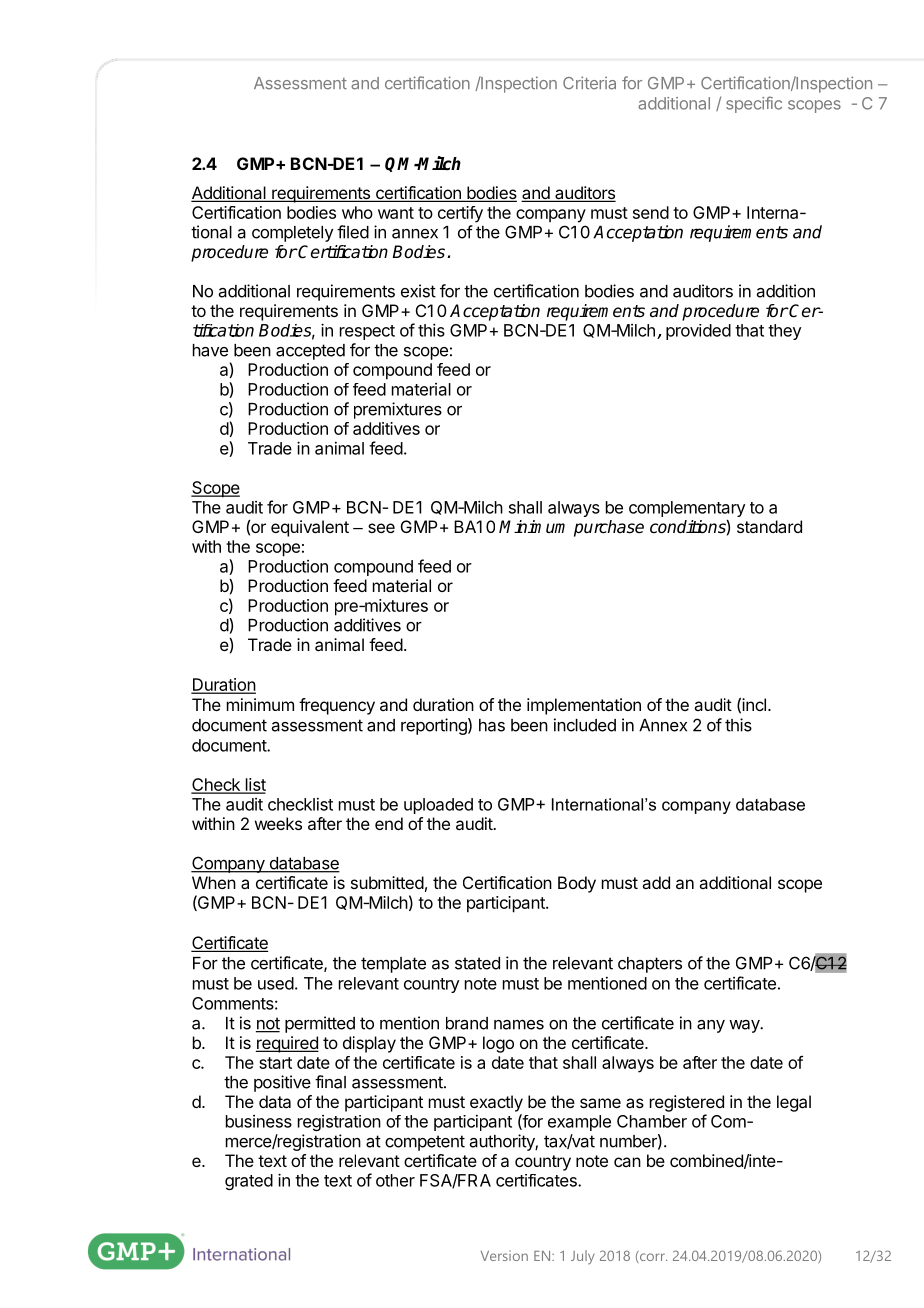 Image resolution: width=924 pixels, height=1308 pixels. Describe the element at coordinates (310, 528) in the screenshot. I see `equivalent` at that location.
